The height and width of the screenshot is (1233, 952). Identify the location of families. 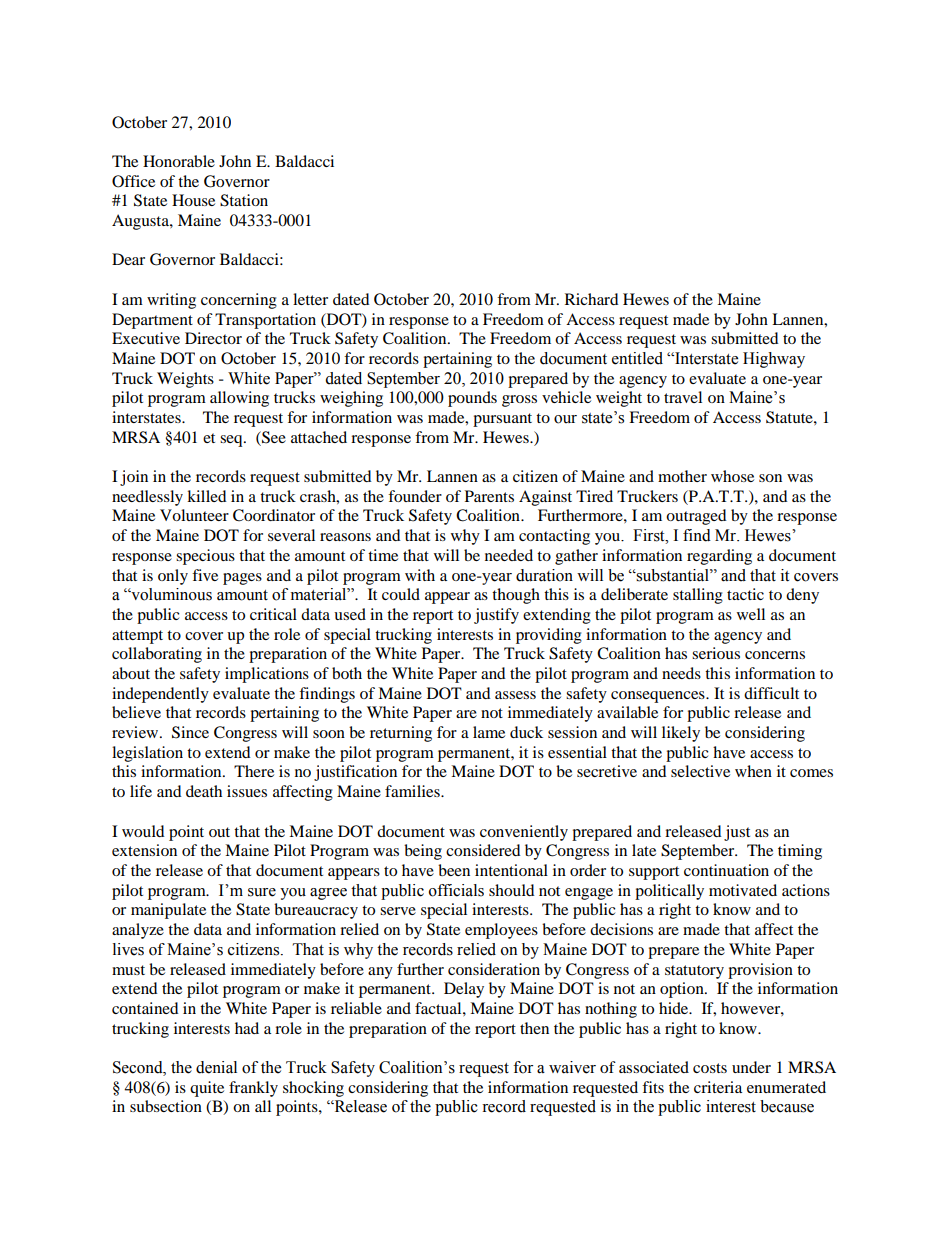
(413, 791).
